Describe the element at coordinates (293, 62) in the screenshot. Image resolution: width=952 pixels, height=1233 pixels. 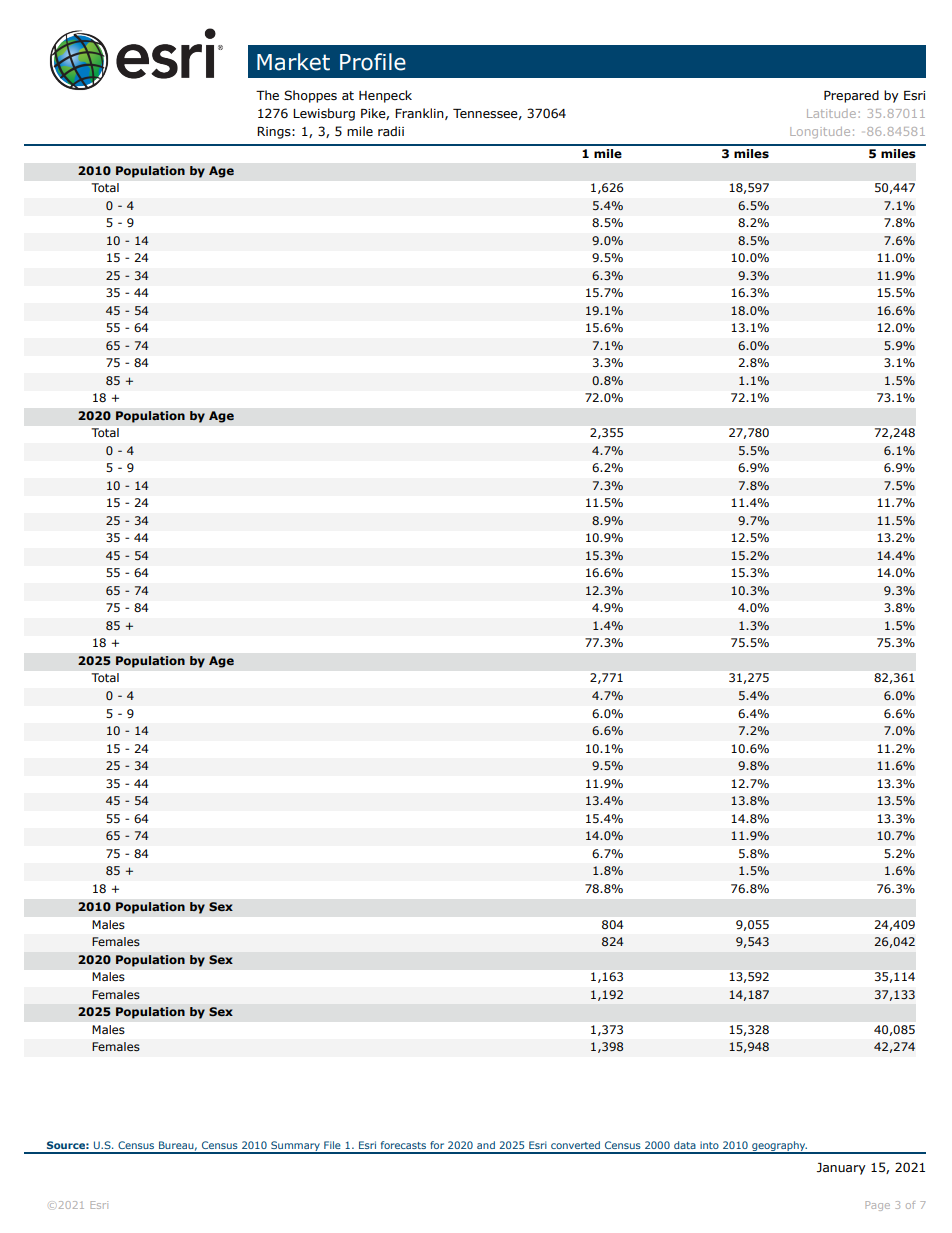
I see `Market` at that location.
